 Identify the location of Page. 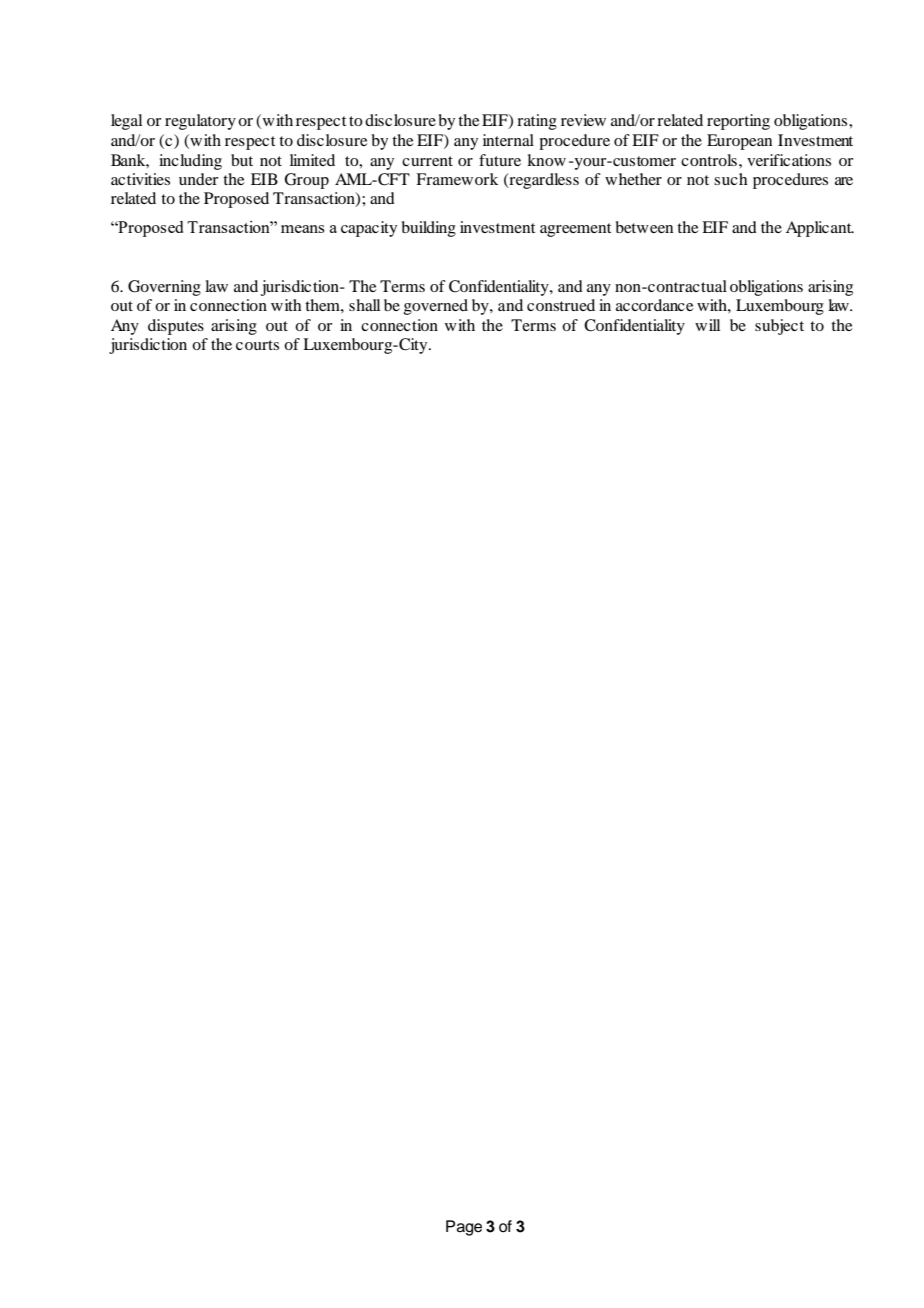
(464, 1228).
